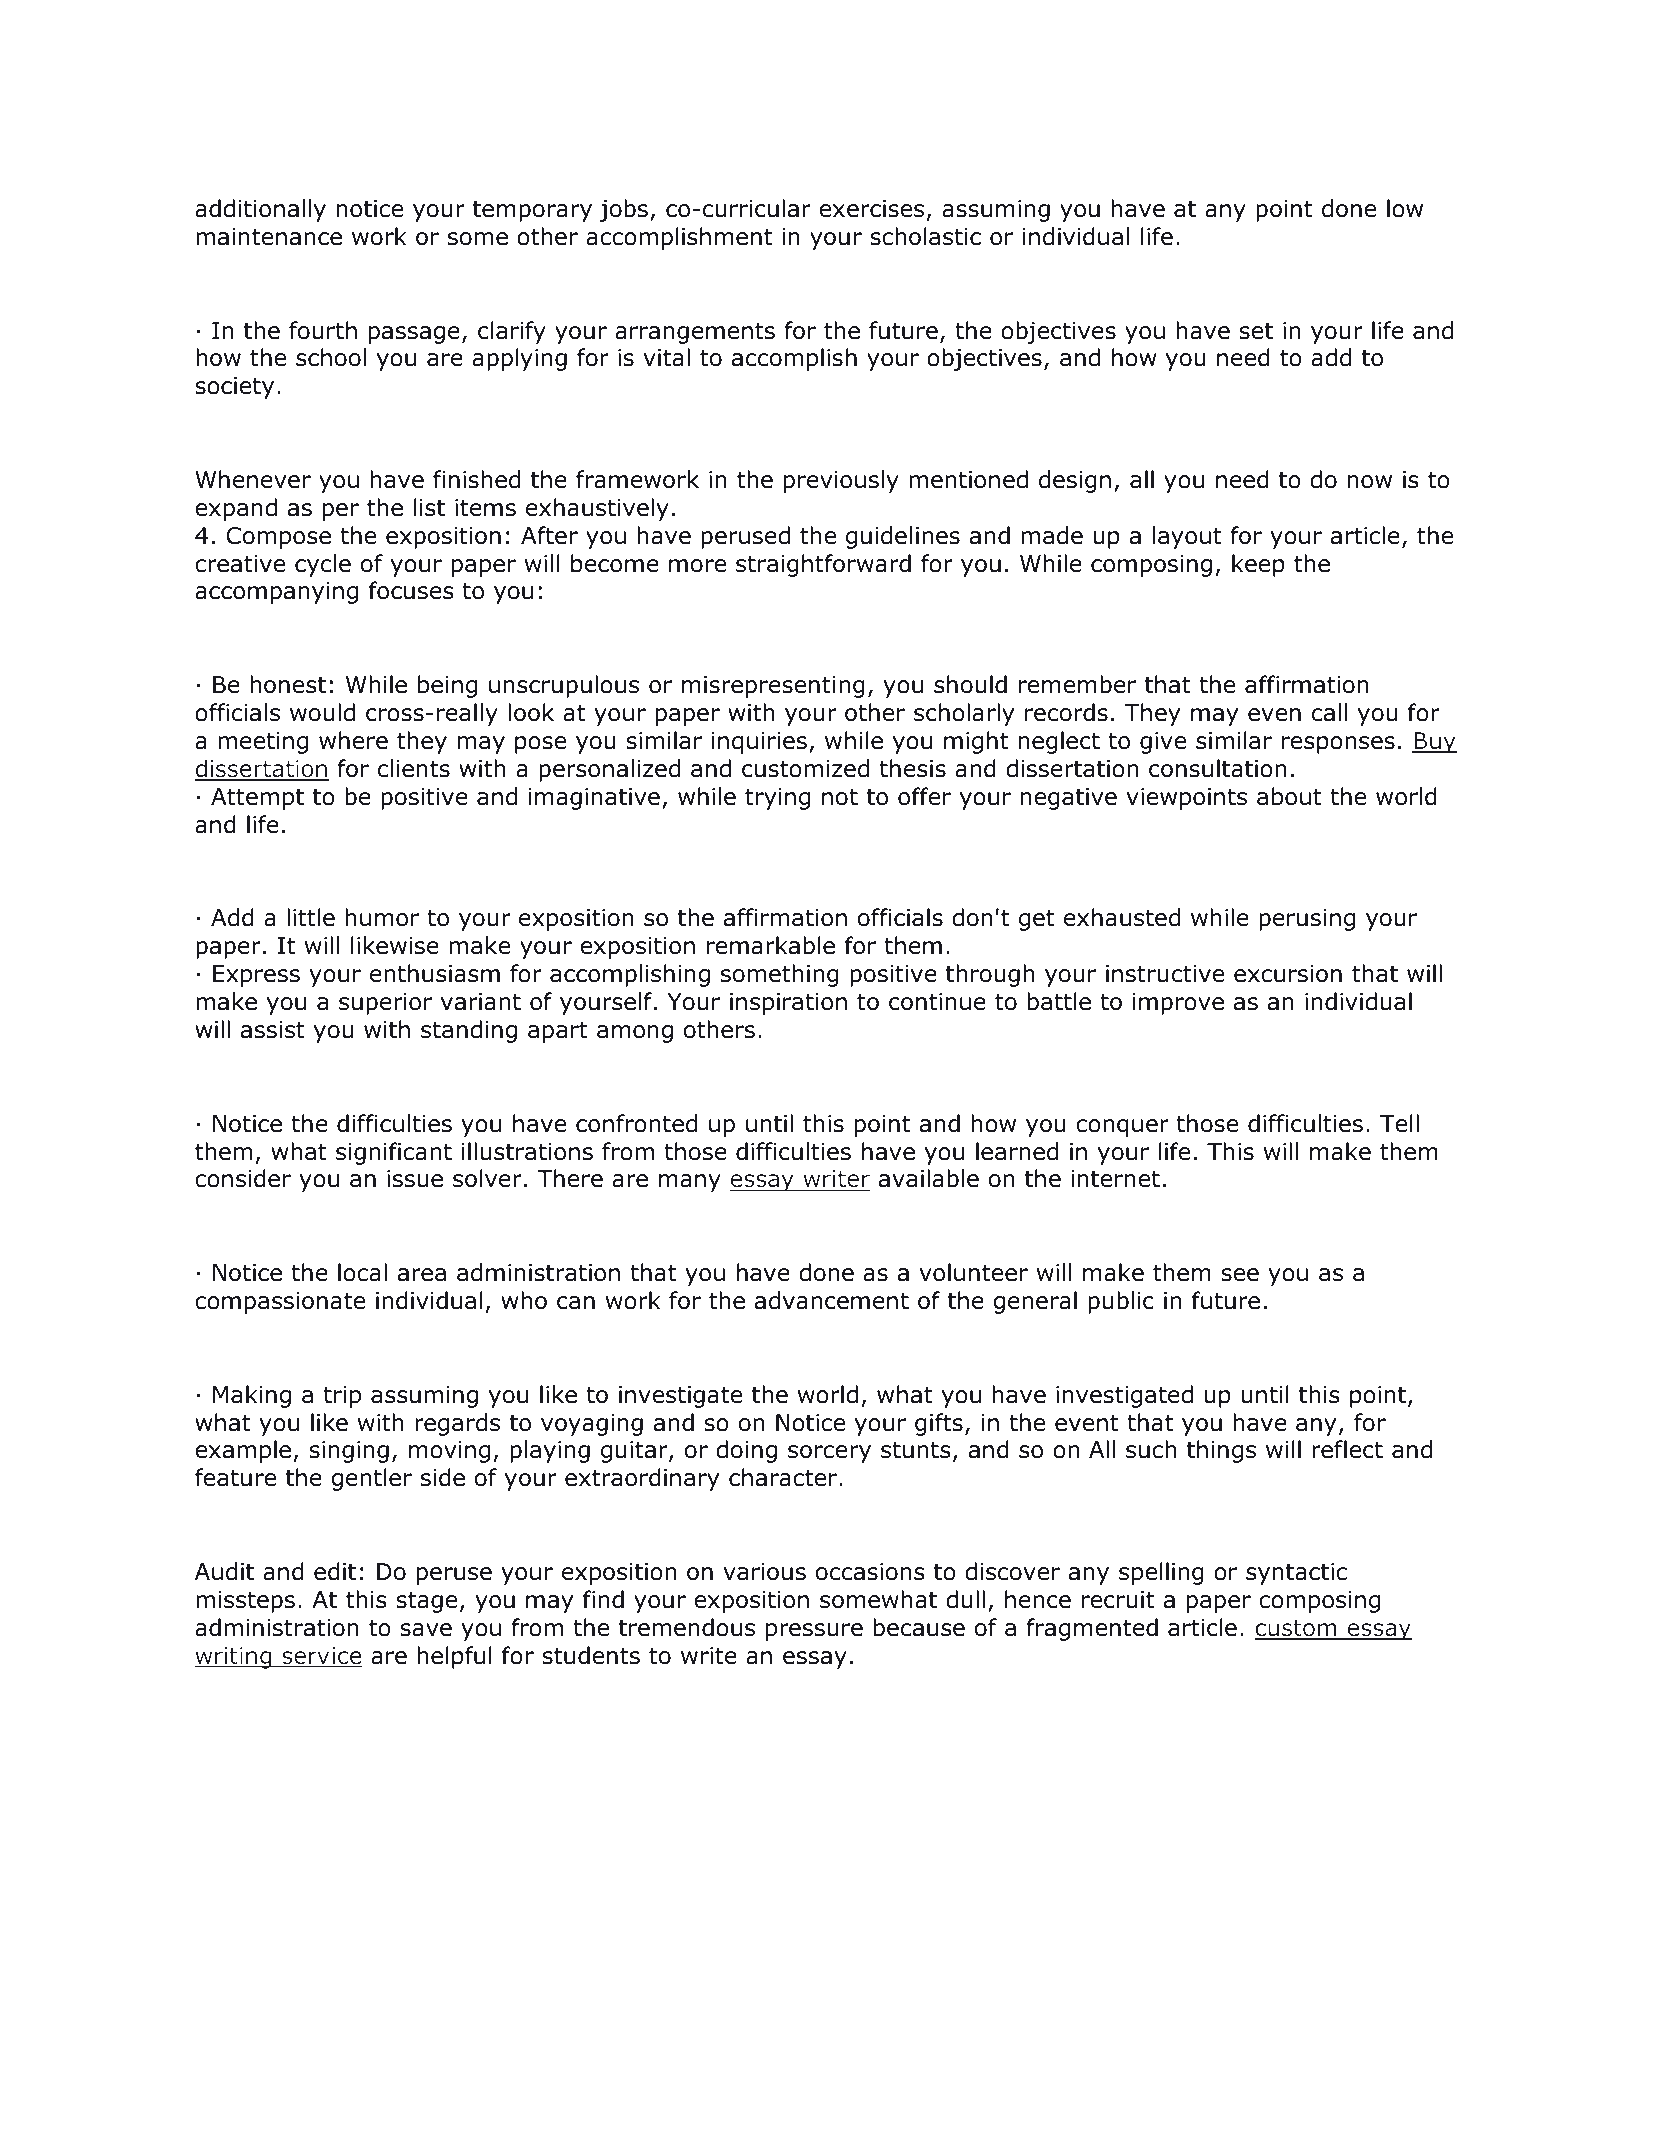 The width and height of the screenshot is (1653, 2139). Describe the element at coordinates (342, 1397) in the screenshot. I see `trip` at that location.
